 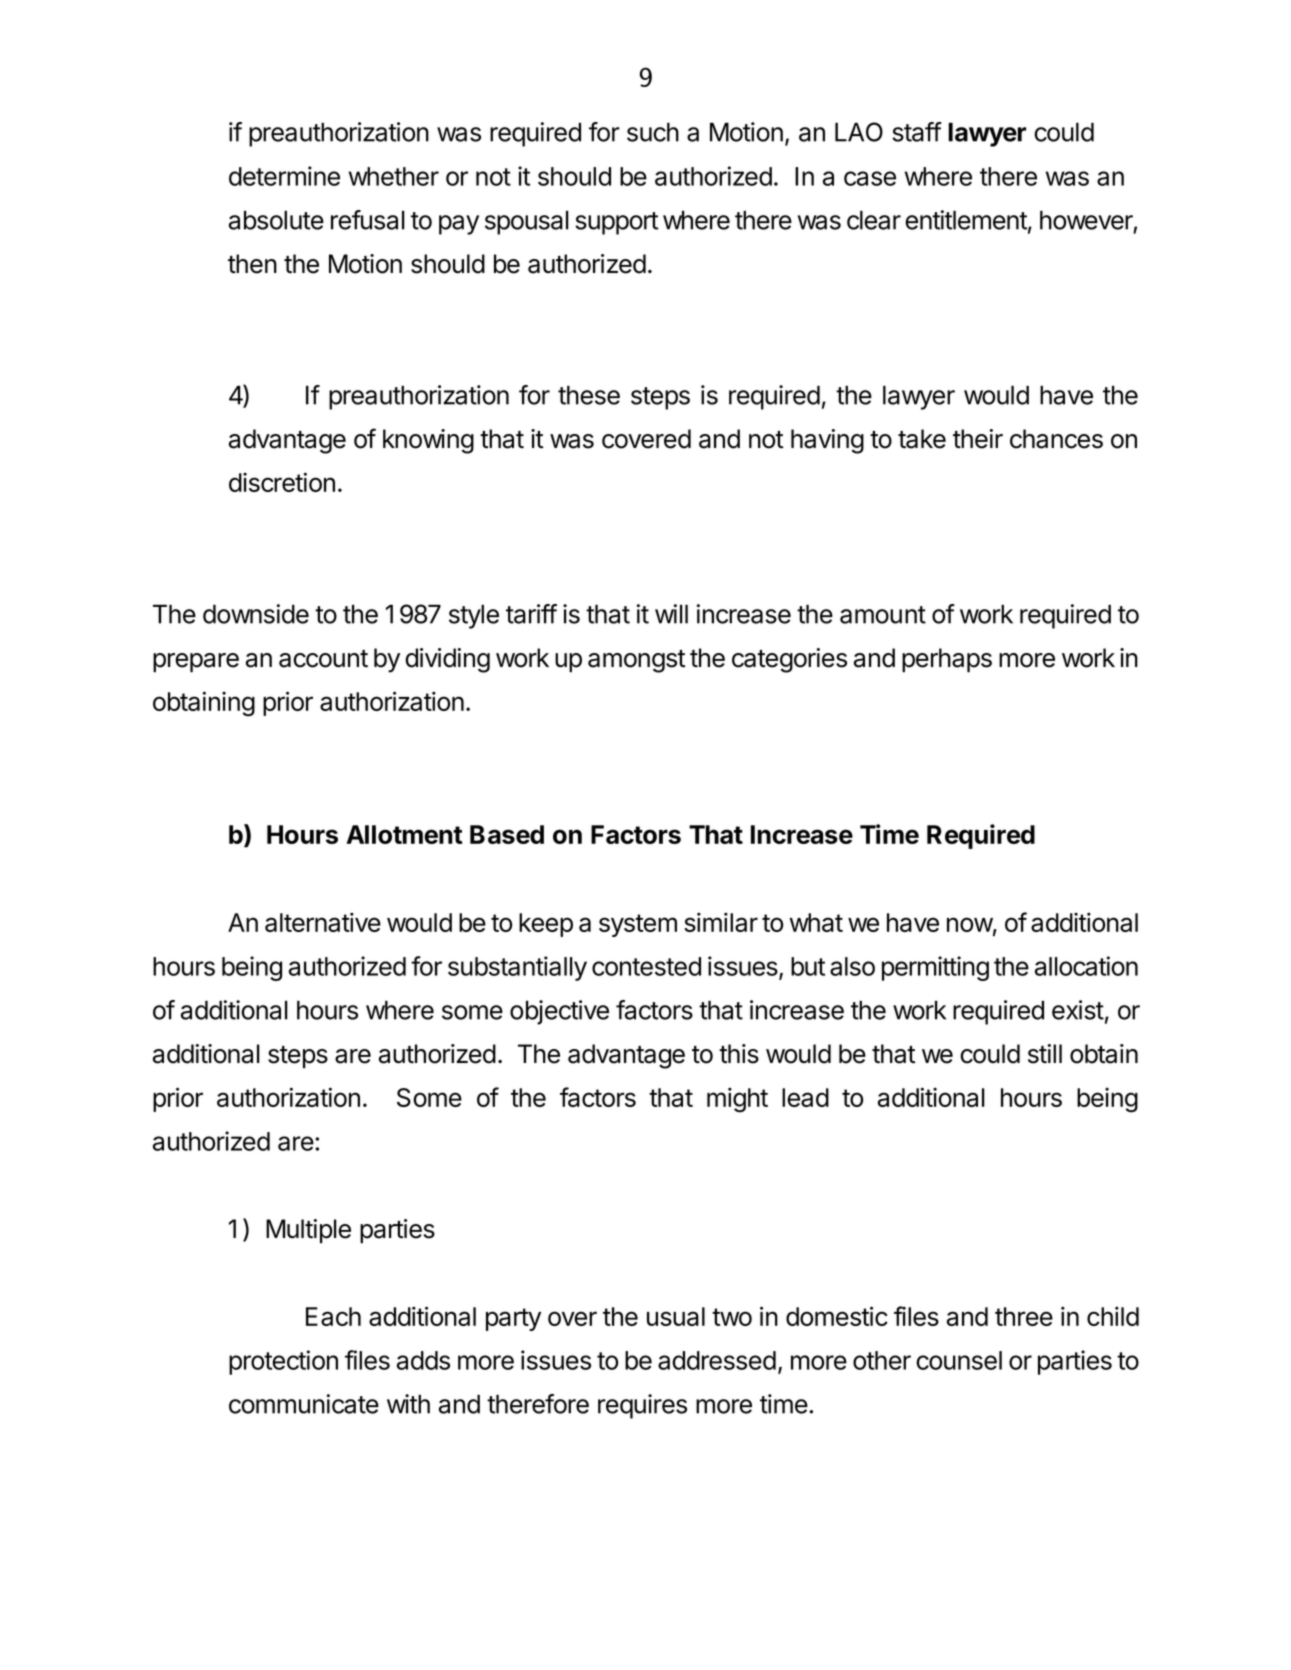 What do you see at coordinates (1045, 1054) in the screenshot?
I see `still` at bounding box center [1045, 1054].
